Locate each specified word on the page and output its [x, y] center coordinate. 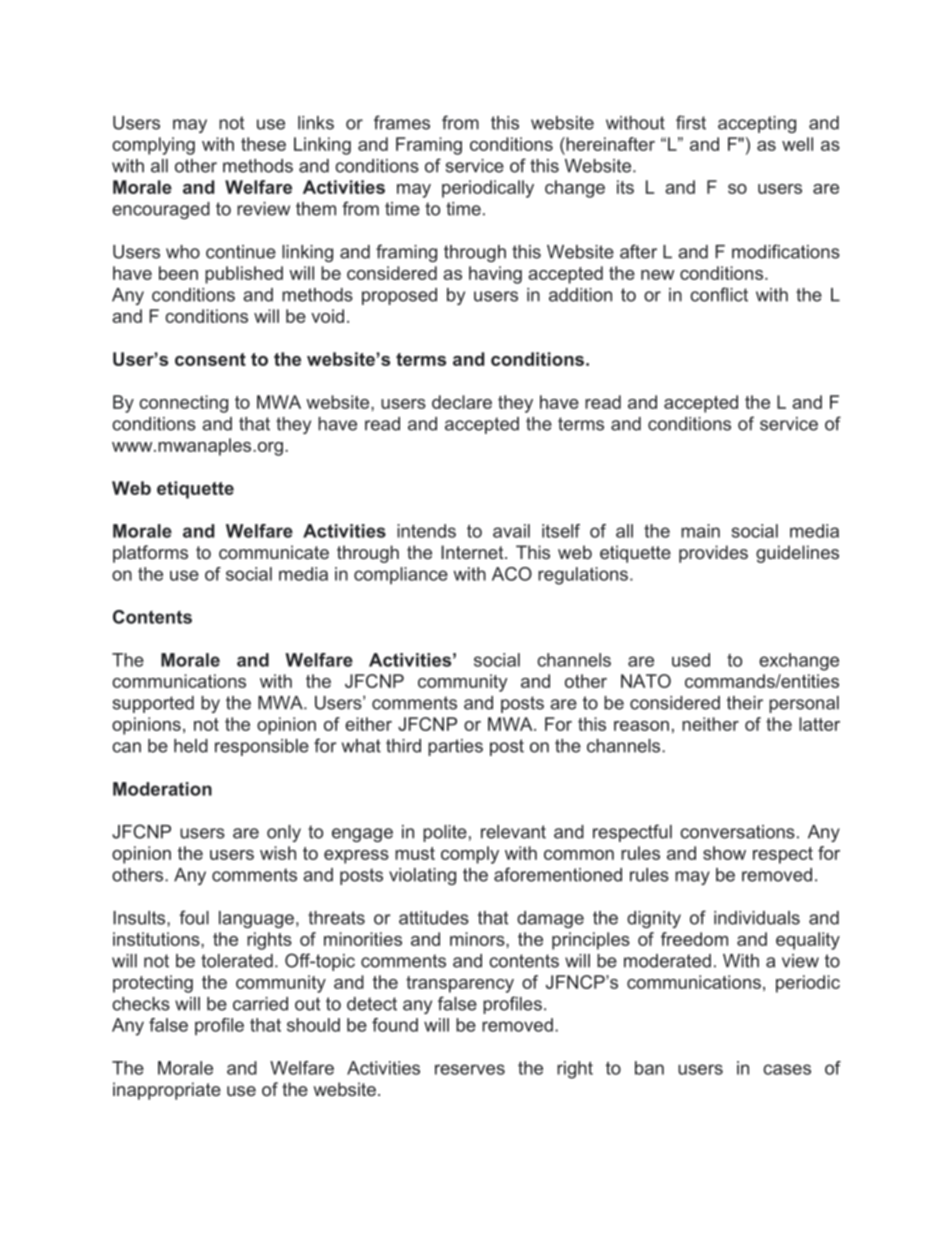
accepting [757, 124]
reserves [470, 1069]
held [191, 746]
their [745, 703]
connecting [183, 404]
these [263, 144]
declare [462, 402]
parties [455, 747]
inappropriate [167, 1091]
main [700, 531]
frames [402, 122]
